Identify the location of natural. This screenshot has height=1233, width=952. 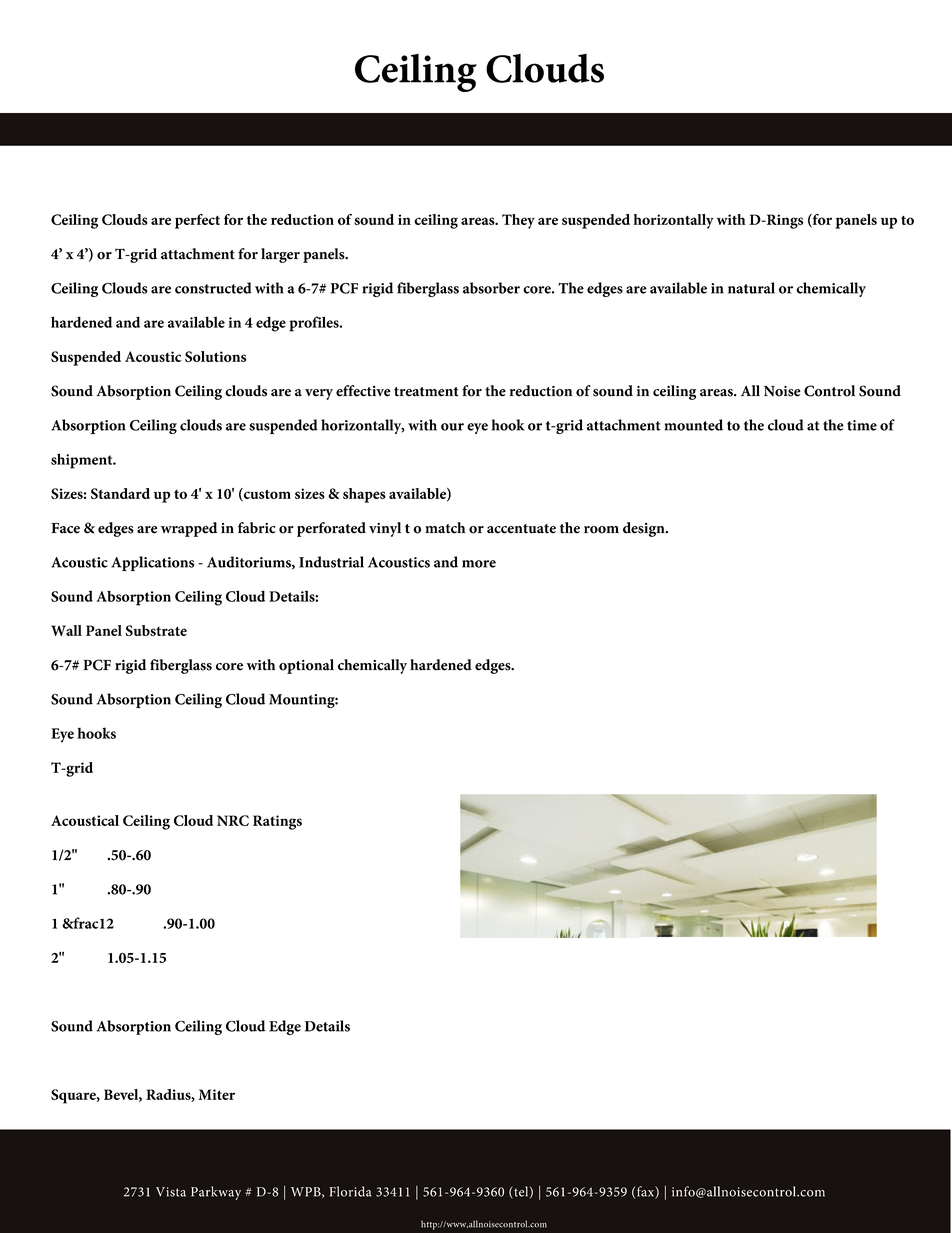
(751, 288).
